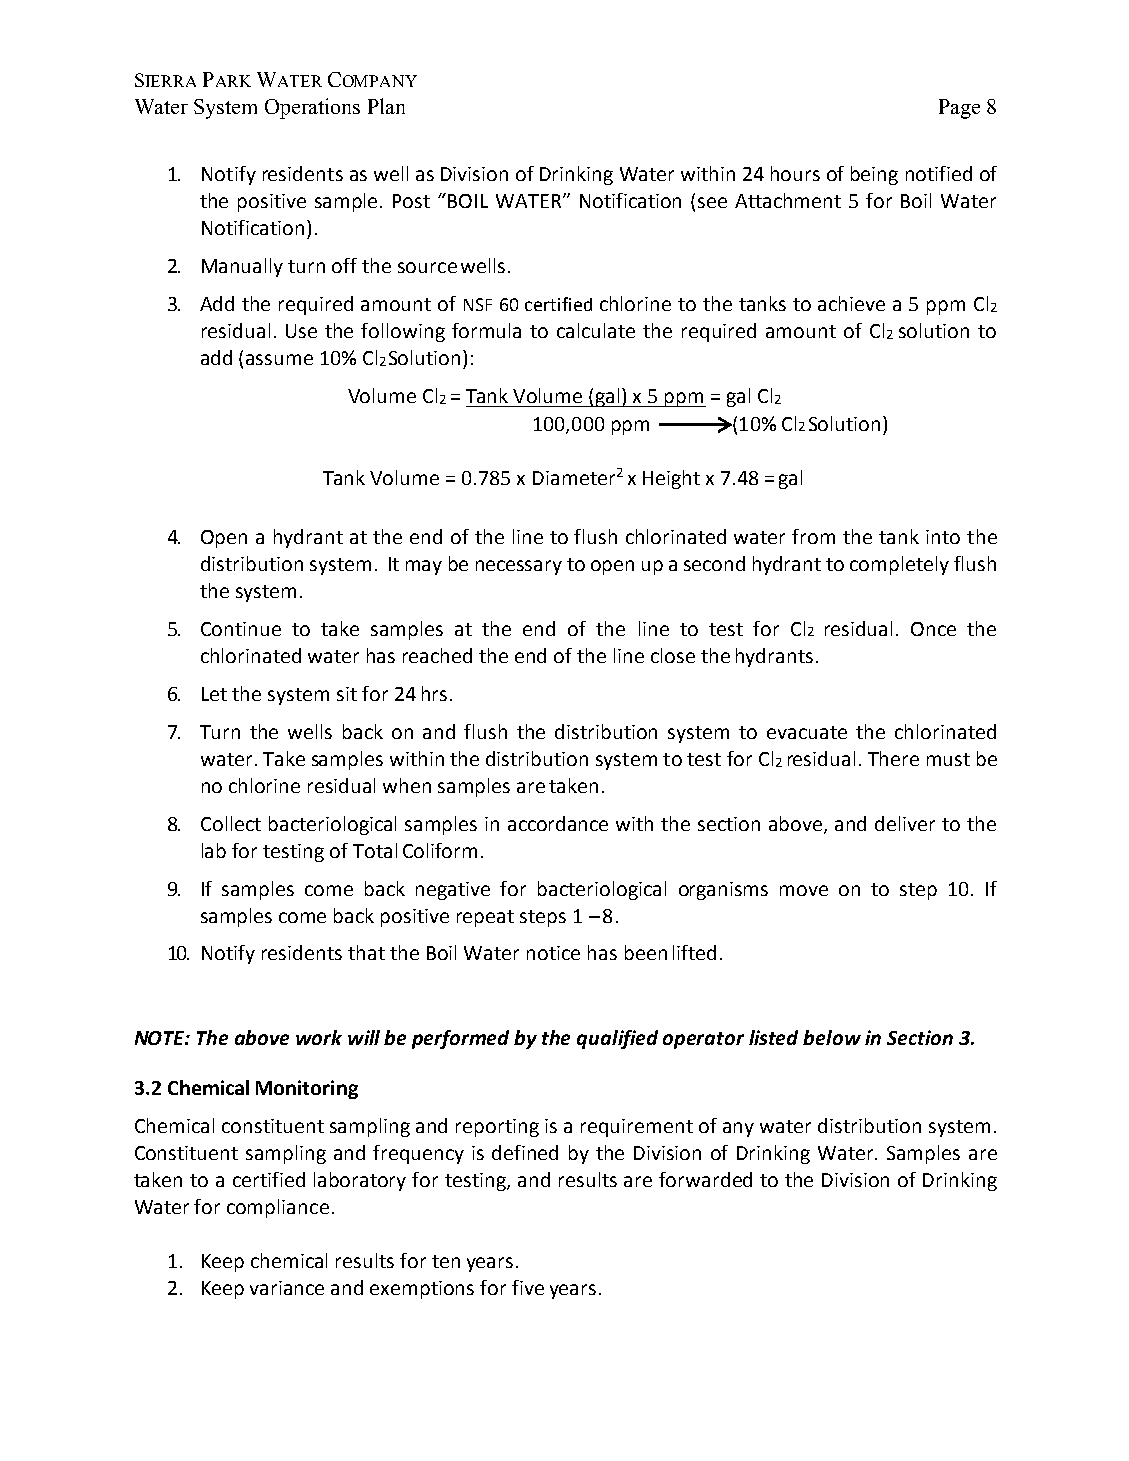 The image size is (1129, 1461). Describe the element at coordinates (312, 108) in the screenshot. I see `Operations` at that location.
